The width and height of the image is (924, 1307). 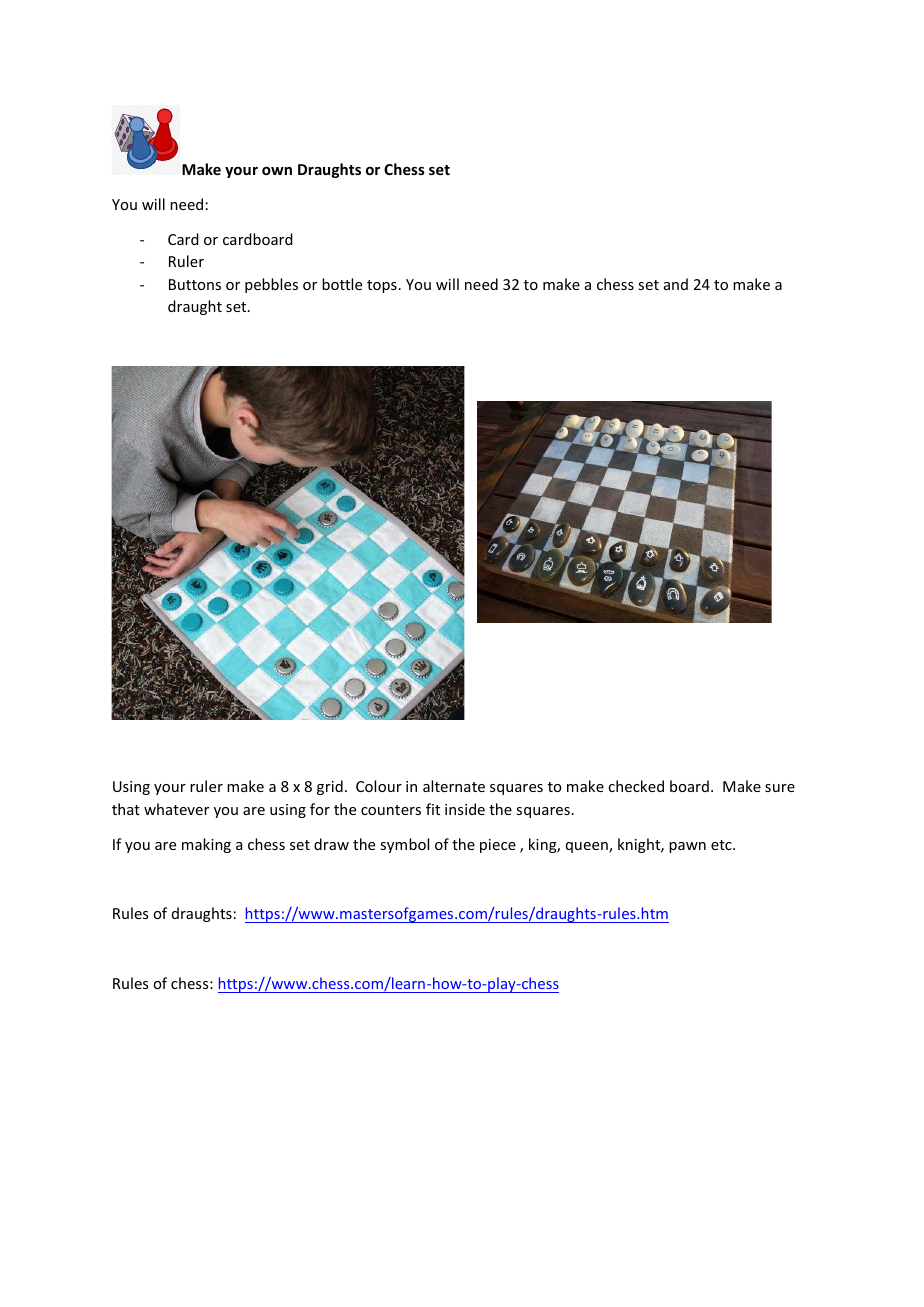 I want to click on pawn, so click(x=687, y=847).
